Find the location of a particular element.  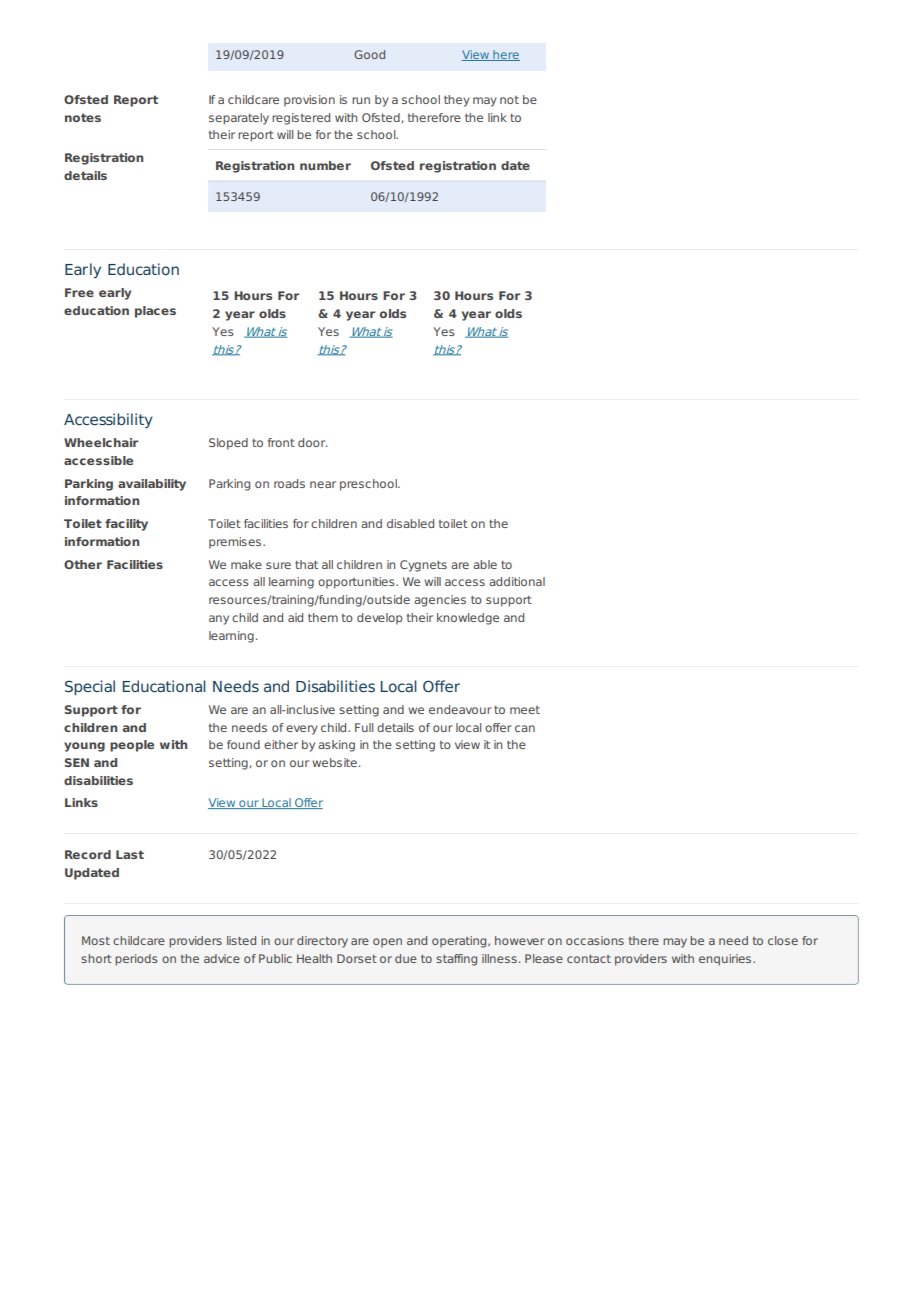

any is located at coordinates (219, 620).
